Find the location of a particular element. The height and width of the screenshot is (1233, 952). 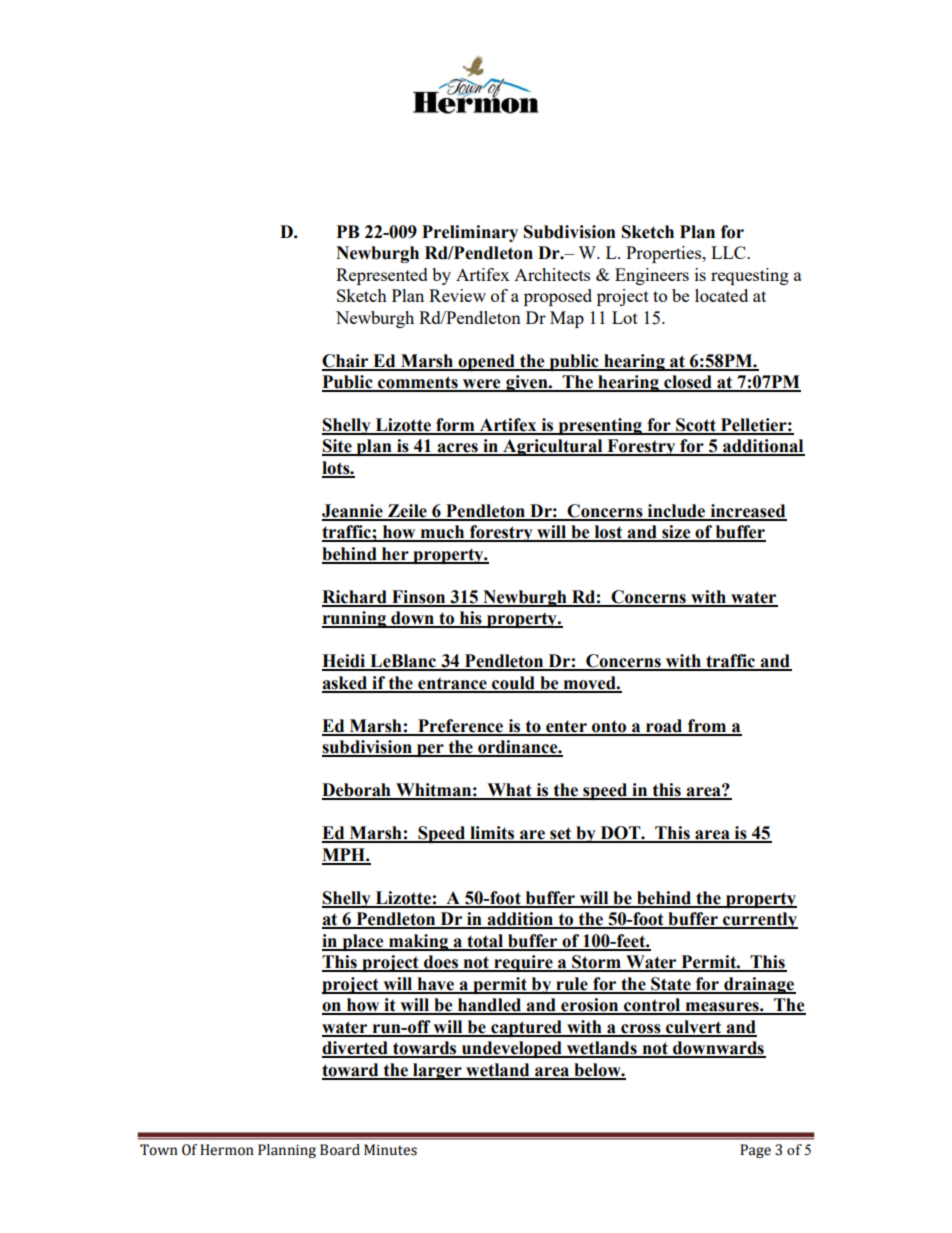

Hermon is located at coordinates (227, 1150).
